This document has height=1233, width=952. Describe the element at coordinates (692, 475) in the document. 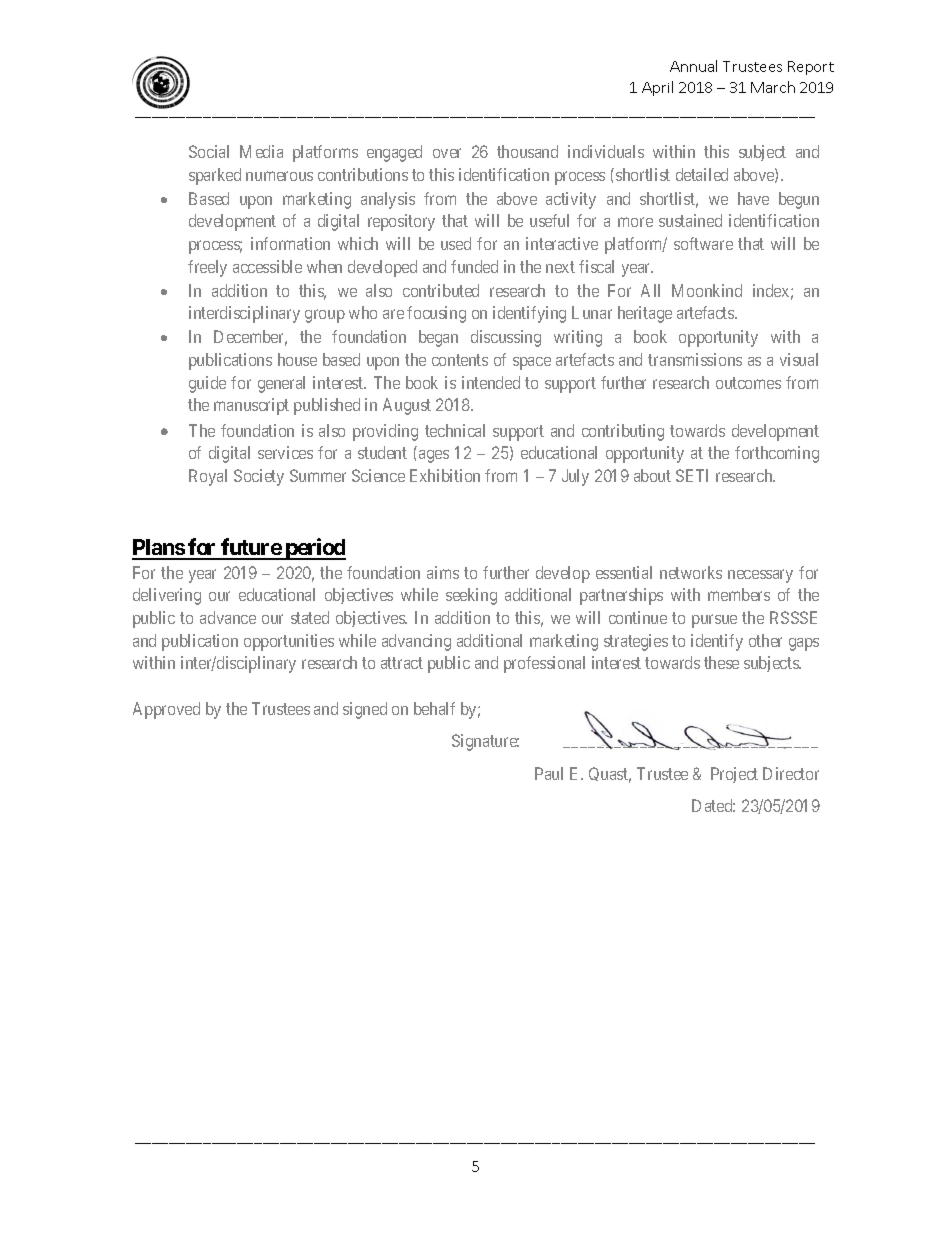

I see `SETI` at that location.
